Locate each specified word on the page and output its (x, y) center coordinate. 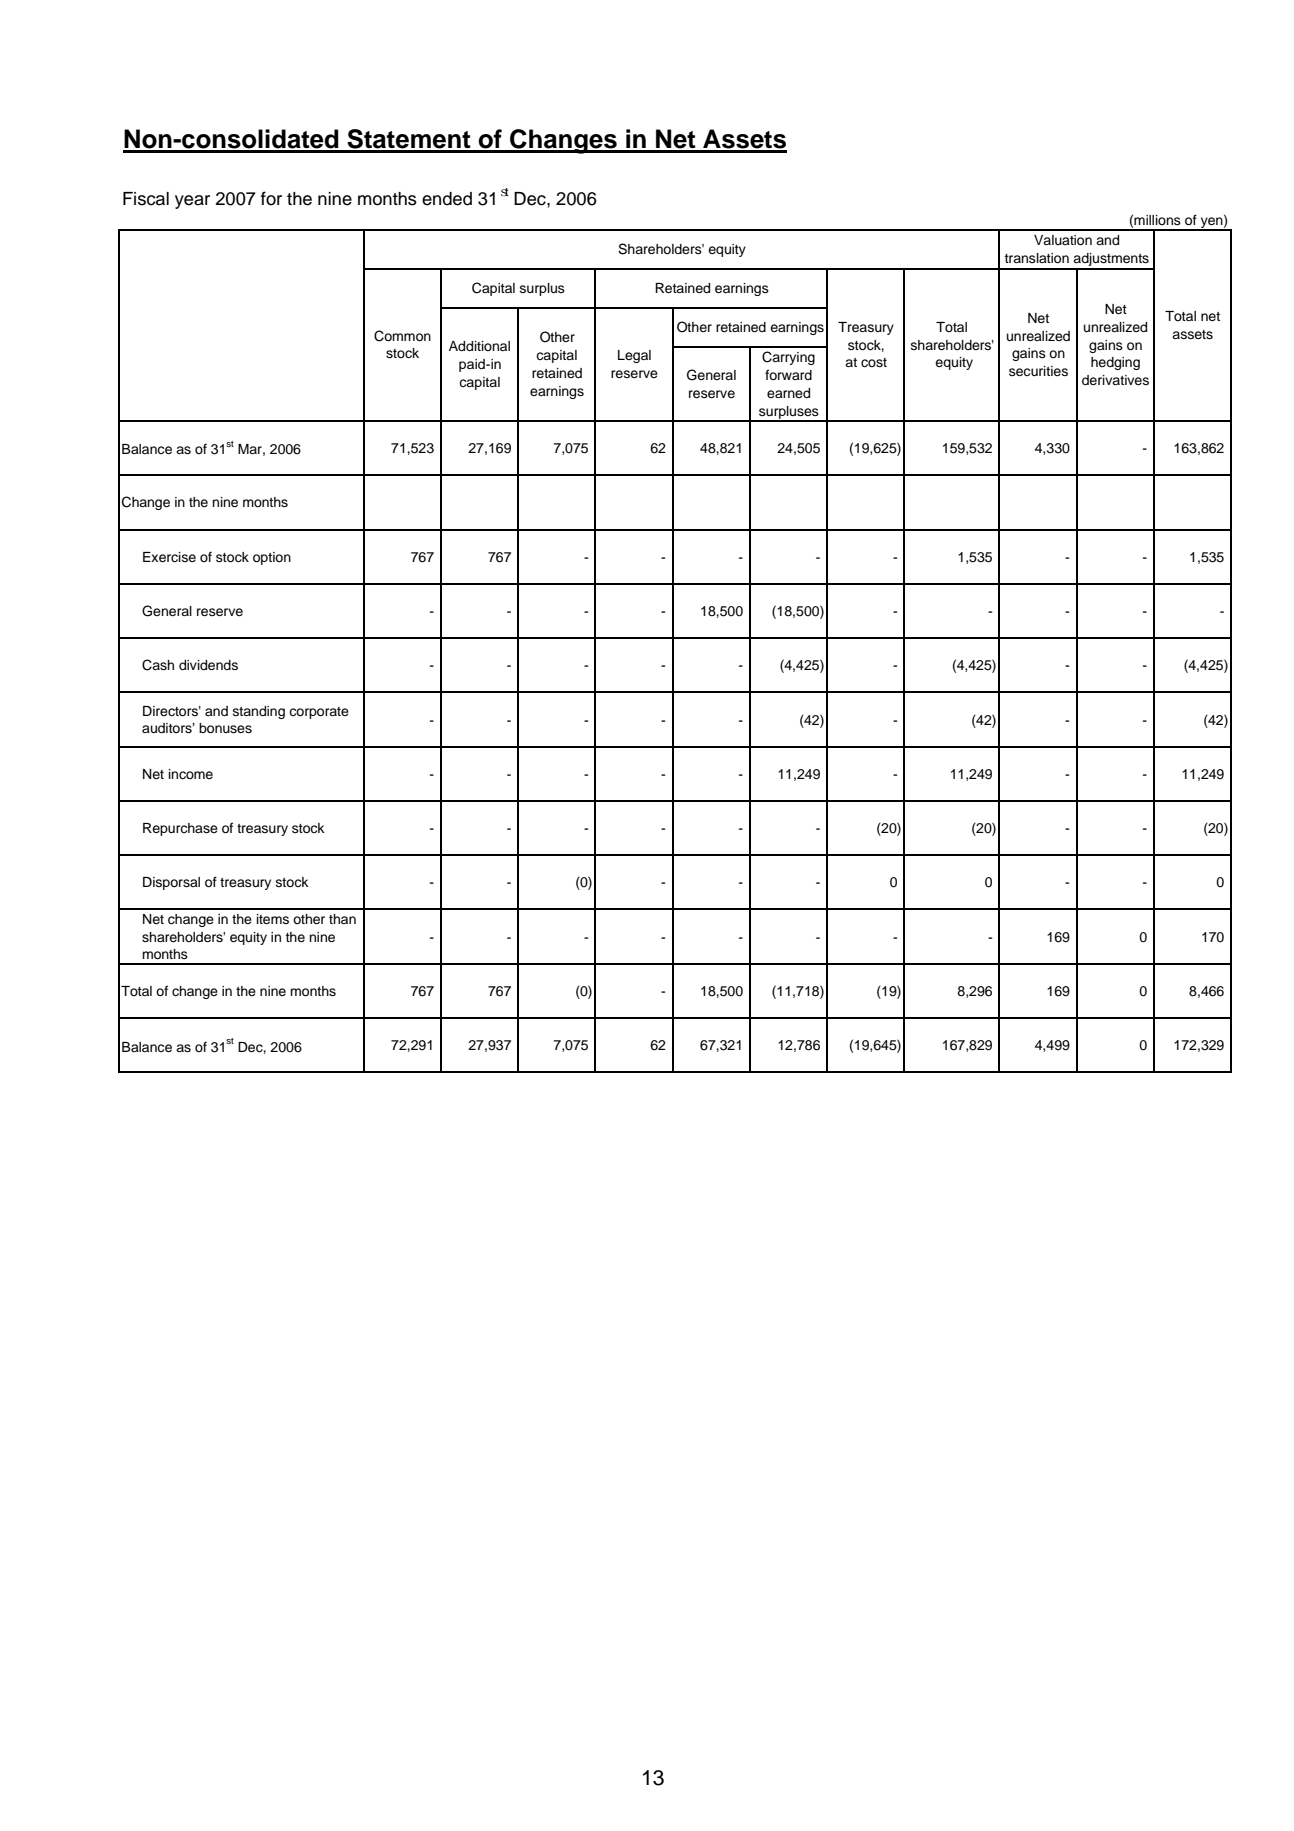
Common (402, 336)
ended (447, 199)
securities (1038, 371)
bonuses (225, 728)
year (192, 202)
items (273, 919)
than (342, 919)
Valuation (1063, 240)
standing (259, 712)
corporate (319, 713)
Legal (634, 356)
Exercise (169, 557)
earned (788, 393)
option (272, 558)
